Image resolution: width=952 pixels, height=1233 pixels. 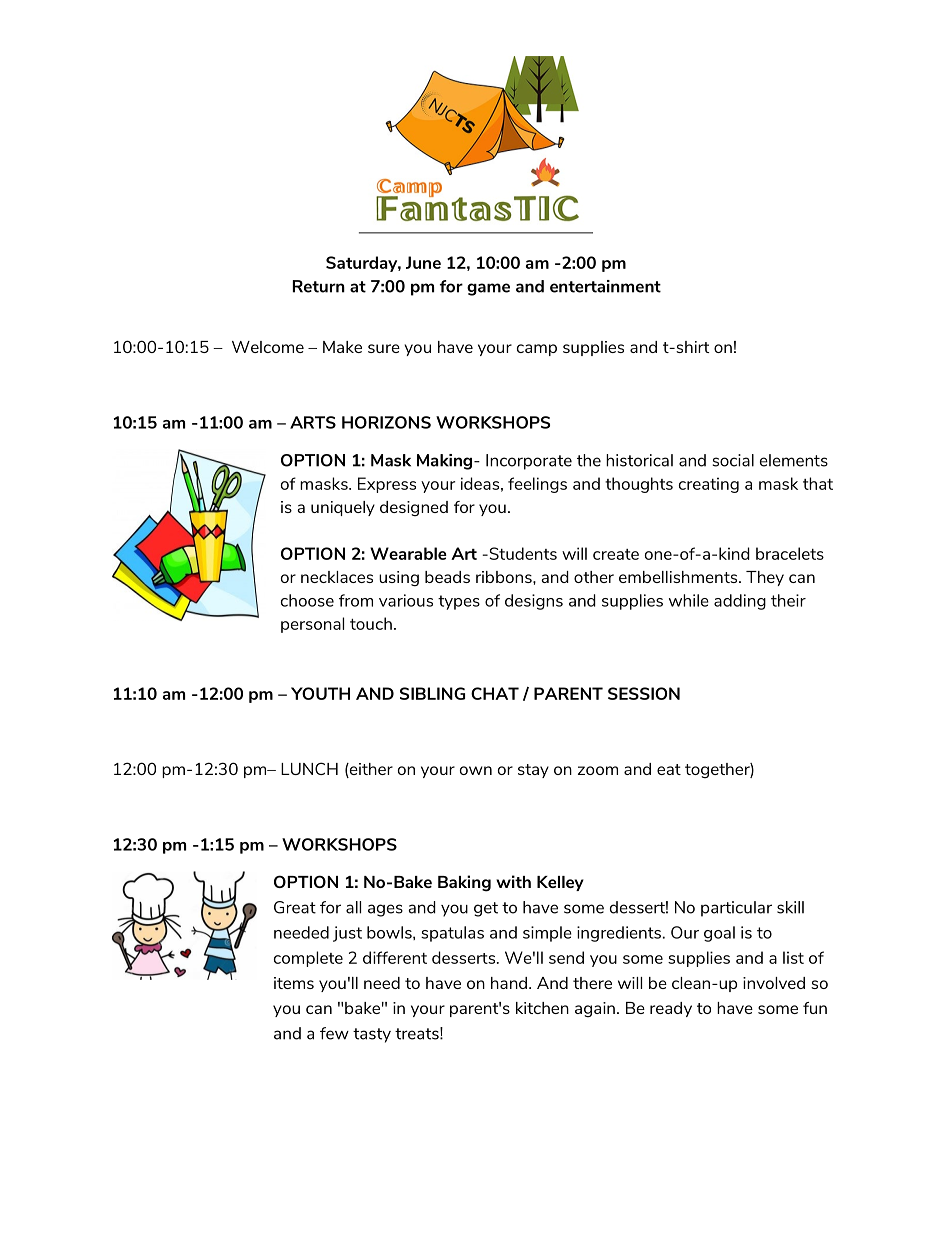 What do you see at coordinates (534, 602) in the screenshot?
I see `designs` at bounding box center [534, 602].
